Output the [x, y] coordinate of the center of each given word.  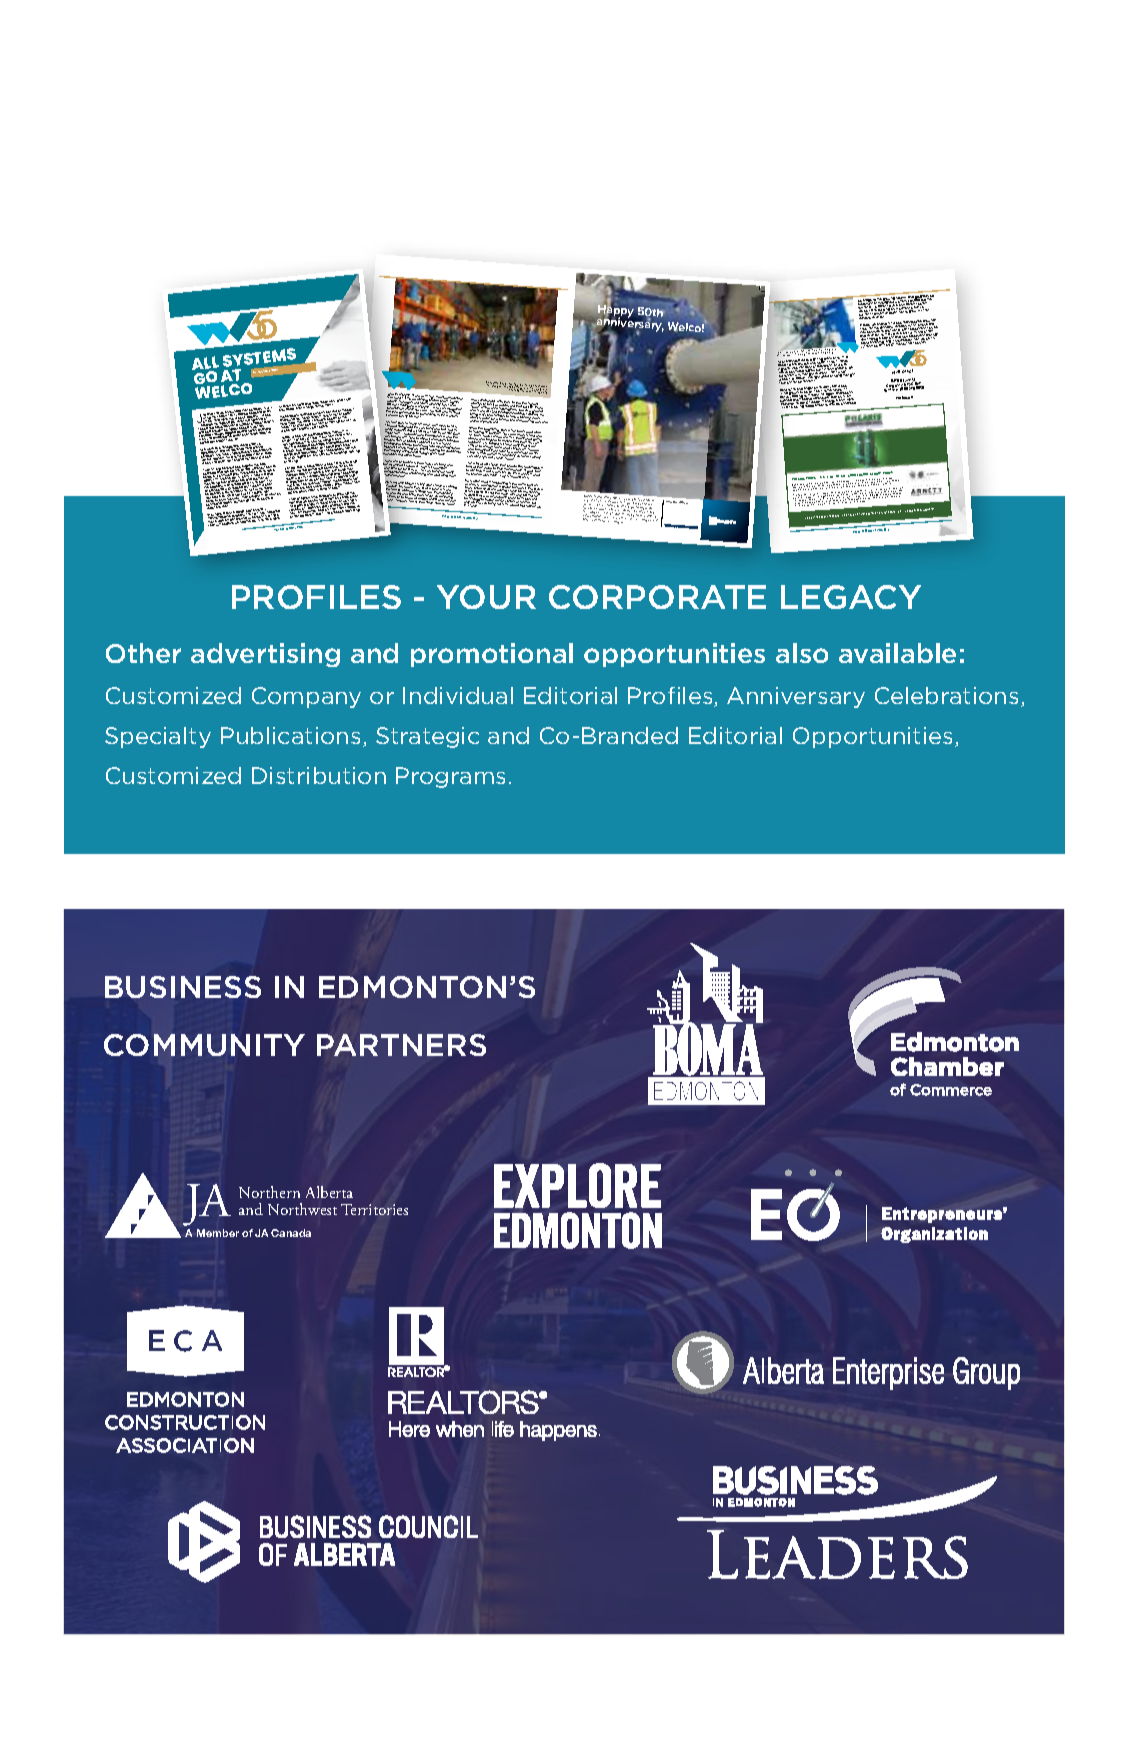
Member [218, 1233]
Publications [290, 735]
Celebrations [946, 695]
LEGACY [851, 597]
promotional [492, 655]
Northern [269, 1192]
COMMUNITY [204, 1045]
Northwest [302, 1209]
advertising [265, 655]
